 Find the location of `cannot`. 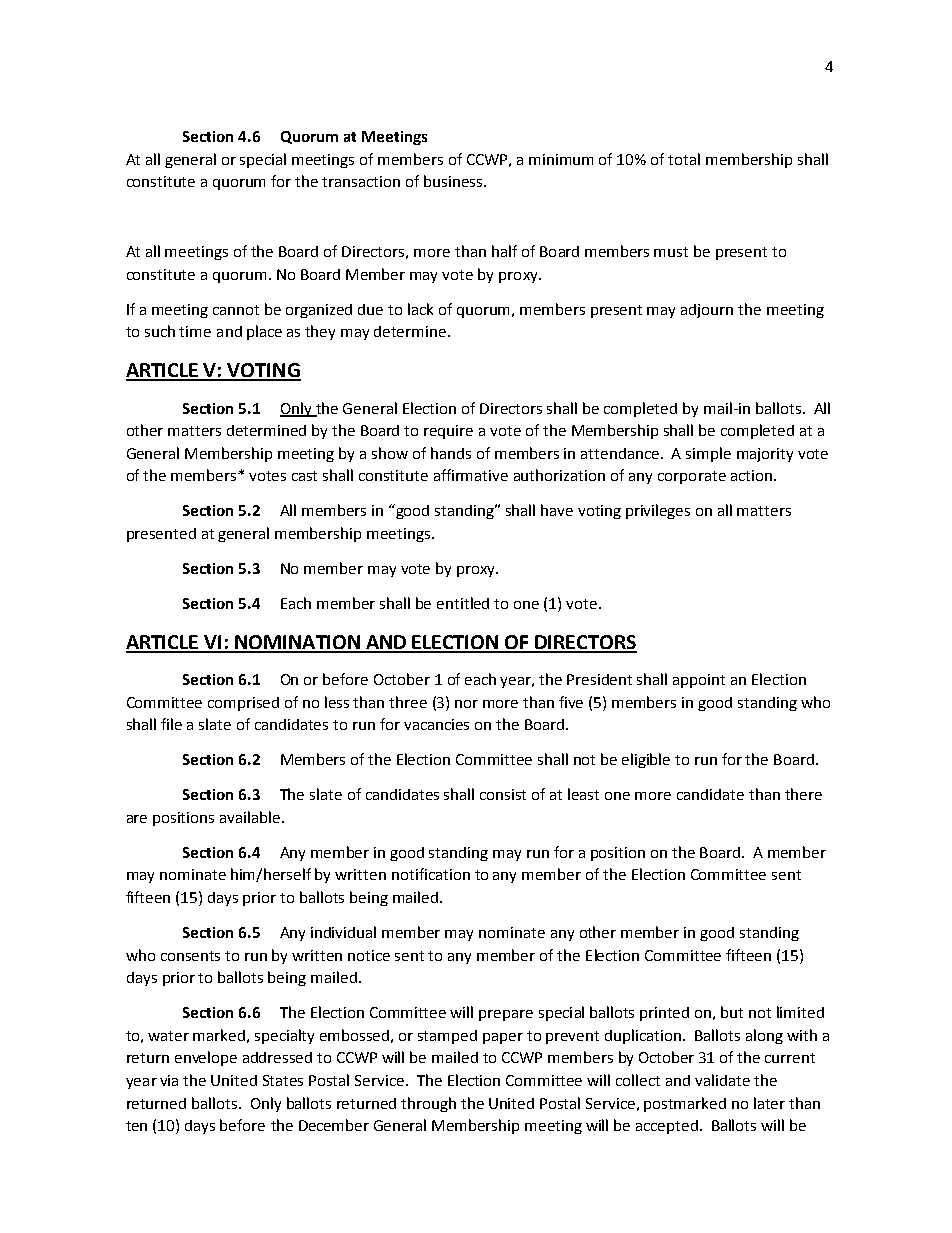

cannot is located at coordinates (236, 310).
